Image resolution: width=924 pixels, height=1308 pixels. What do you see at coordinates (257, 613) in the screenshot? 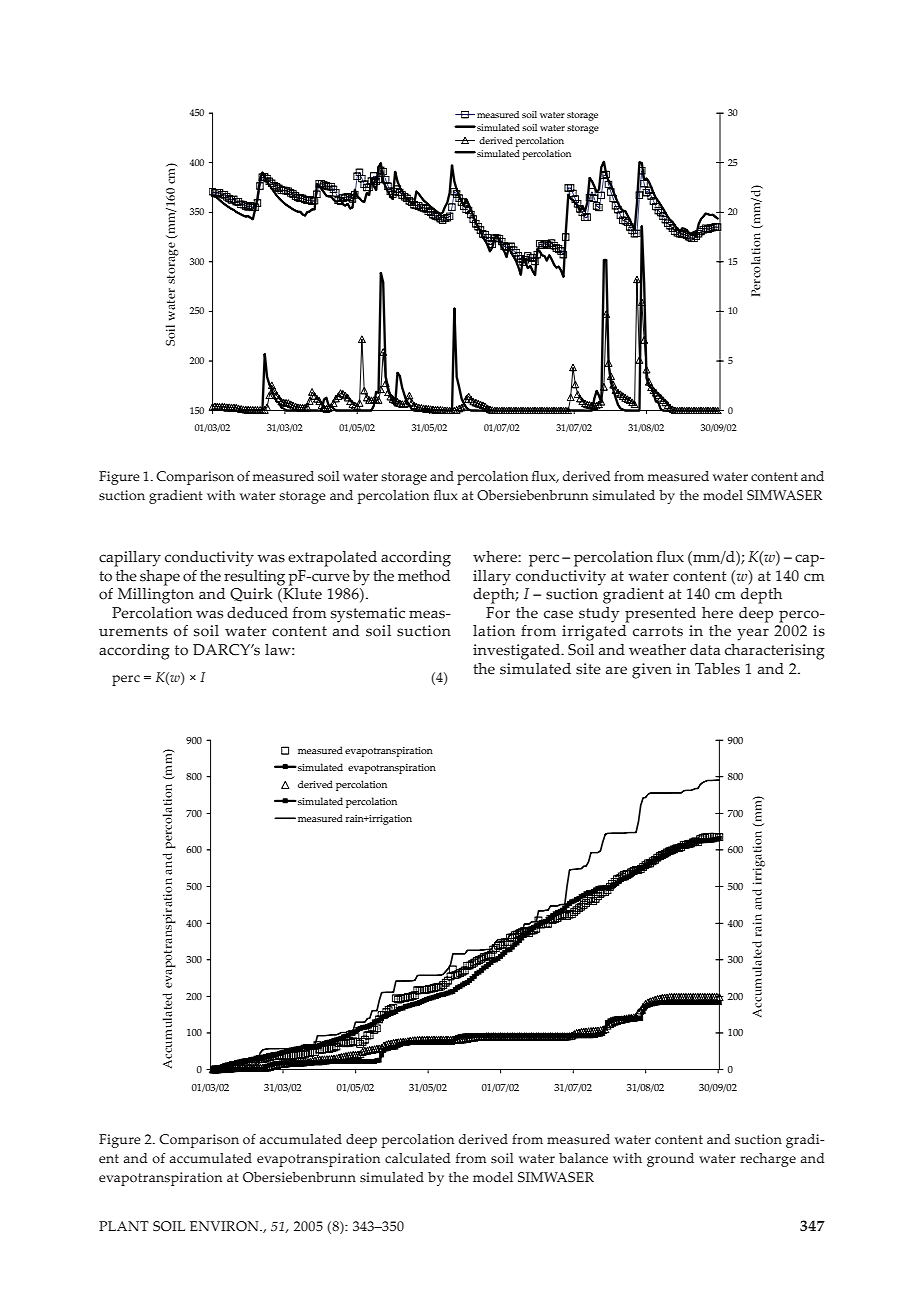
I see `deduced` at bounding box center [257, 613].
